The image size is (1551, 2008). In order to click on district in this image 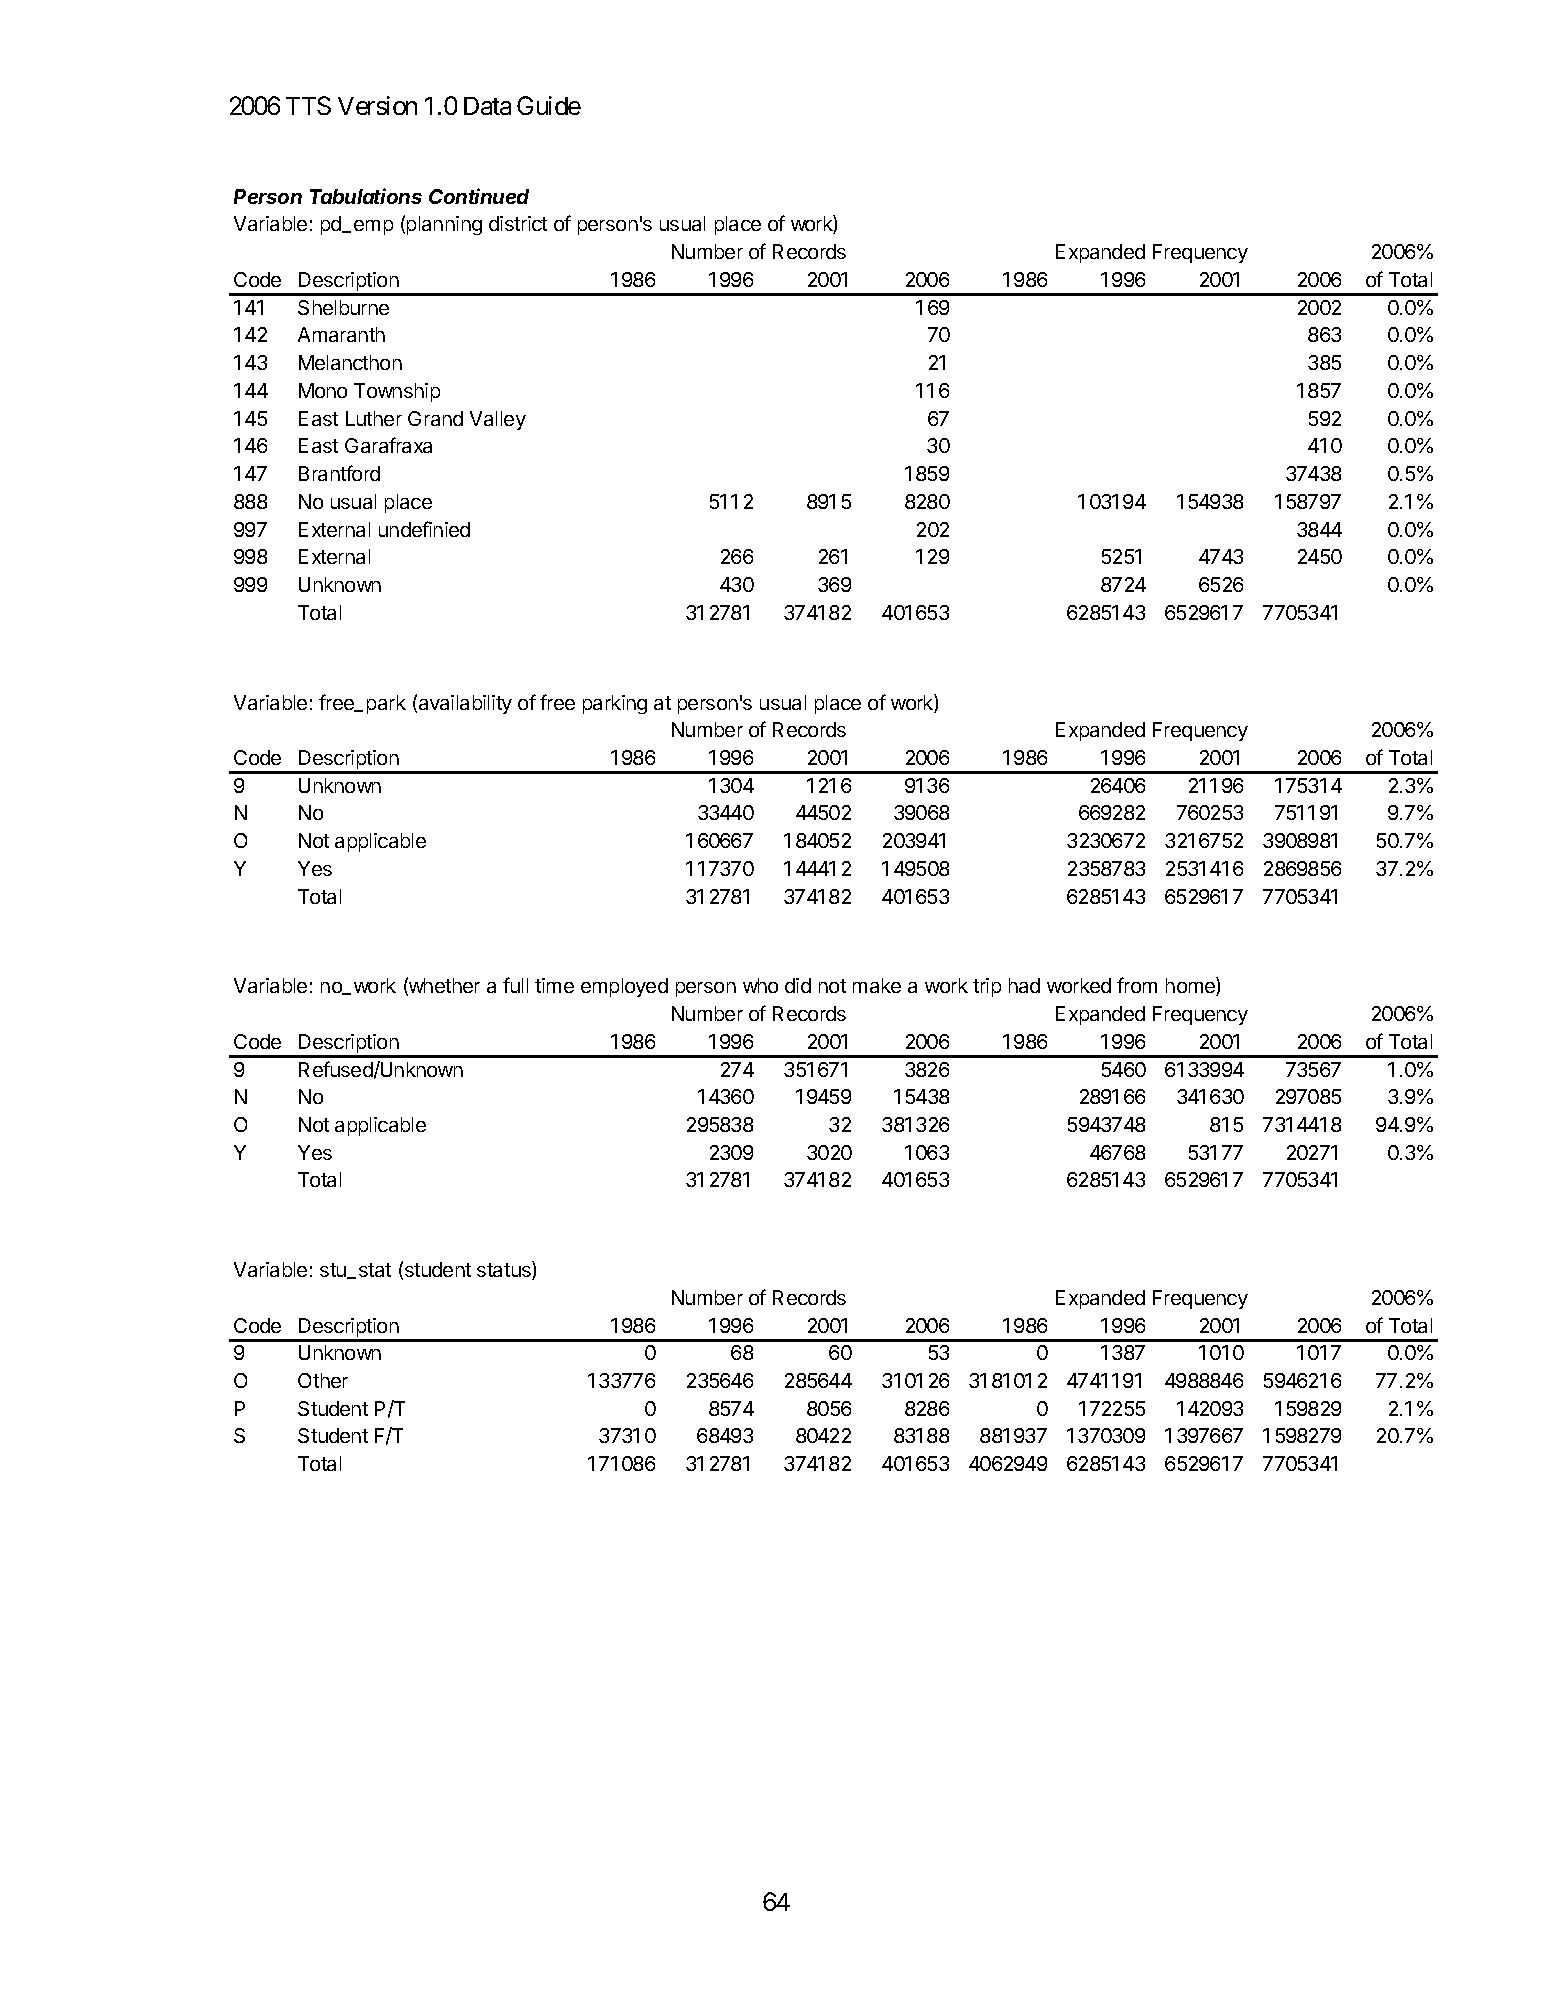, I will do `click(518, 223)`.
